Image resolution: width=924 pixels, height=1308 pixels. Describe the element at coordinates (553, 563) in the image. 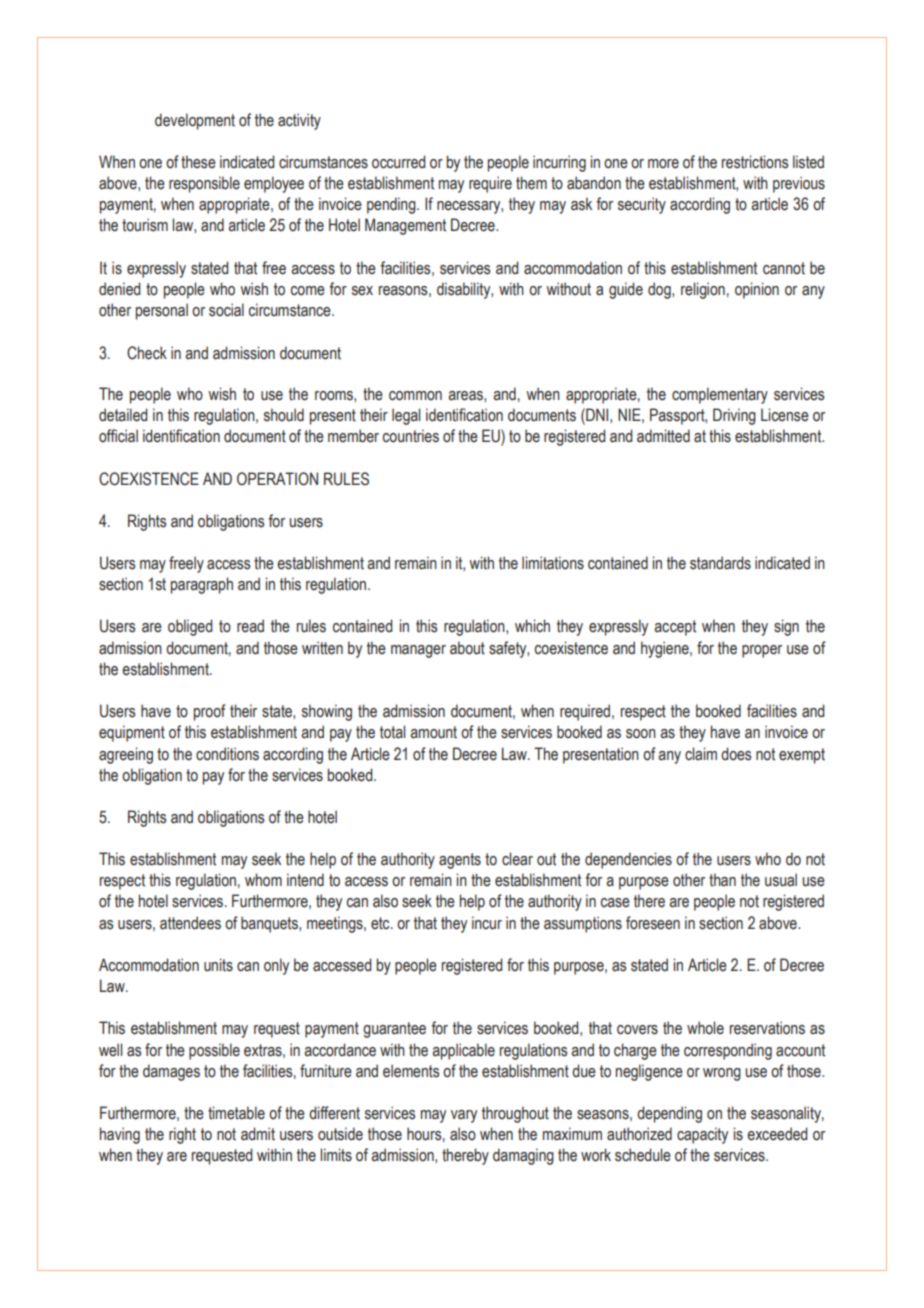

I see `limitations` at that location.
